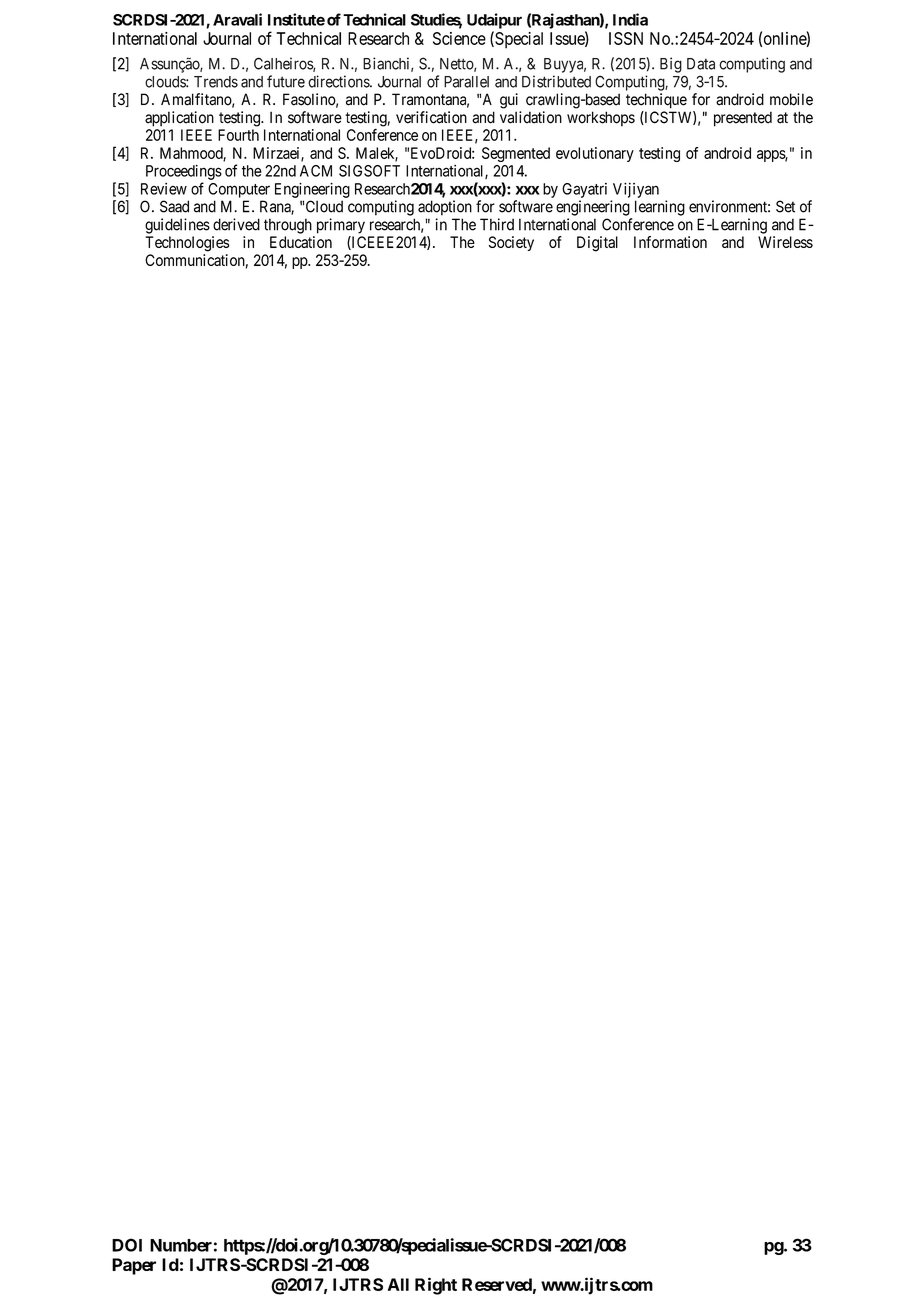 This screenshot has width=924, height=1307. What do you see at coordinates (785, 206) in the screenshot?
I see `Set` at bounding box center [785, 206].
